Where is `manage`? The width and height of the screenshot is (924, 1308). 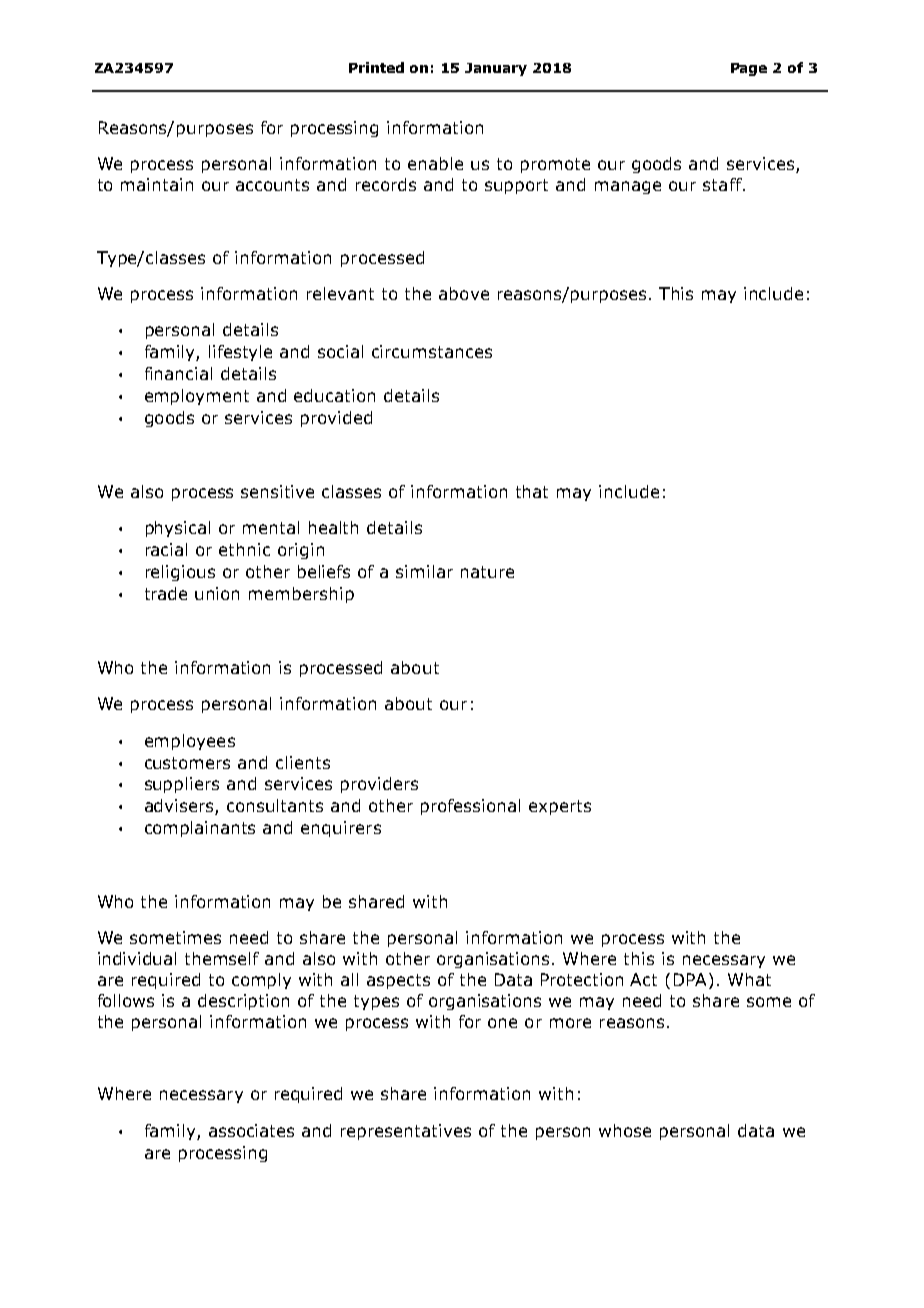 manage is located at coordinates (628, 187).
